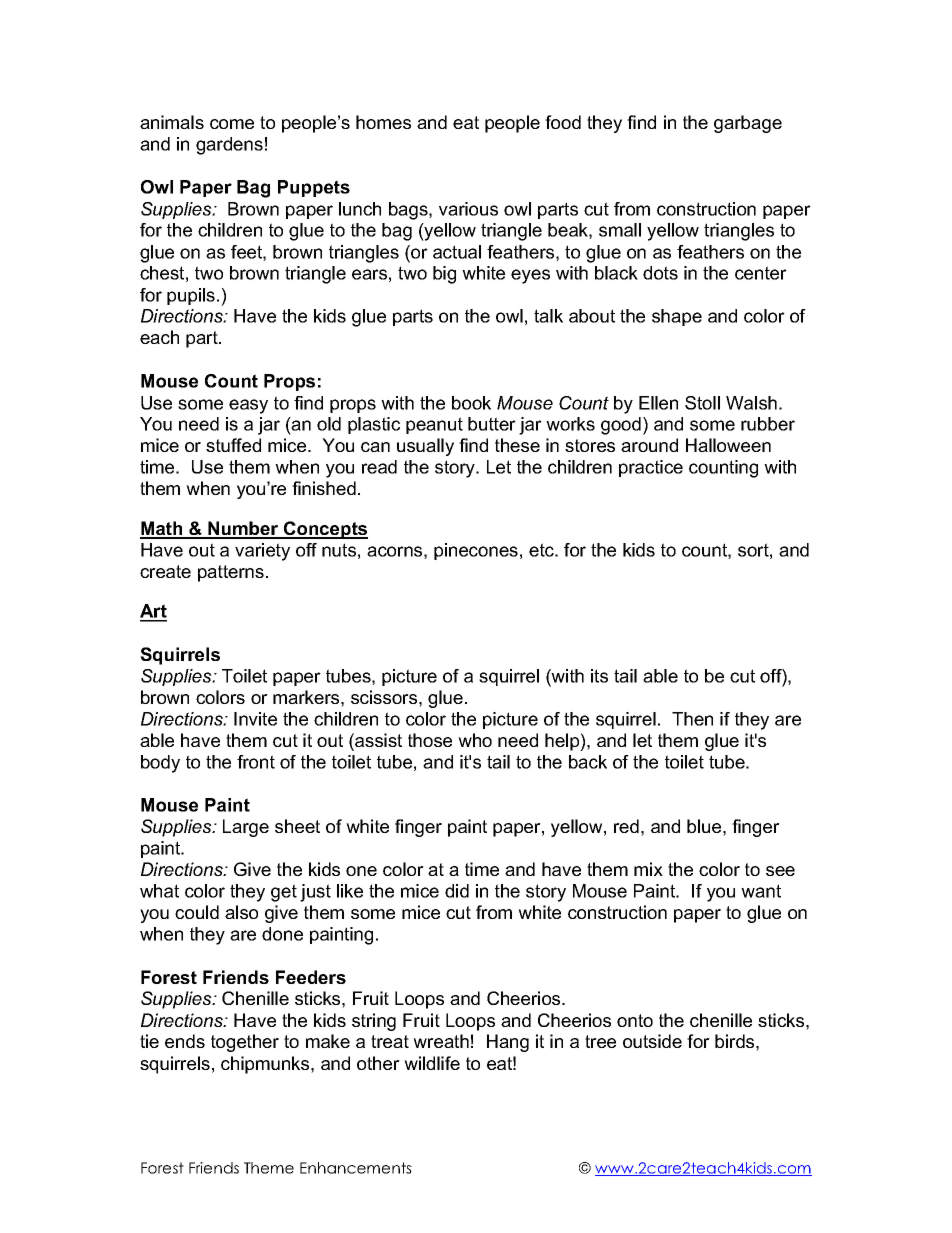  Describe the element at coordinates (248, 406) in the page. I see `easy` at that location.
